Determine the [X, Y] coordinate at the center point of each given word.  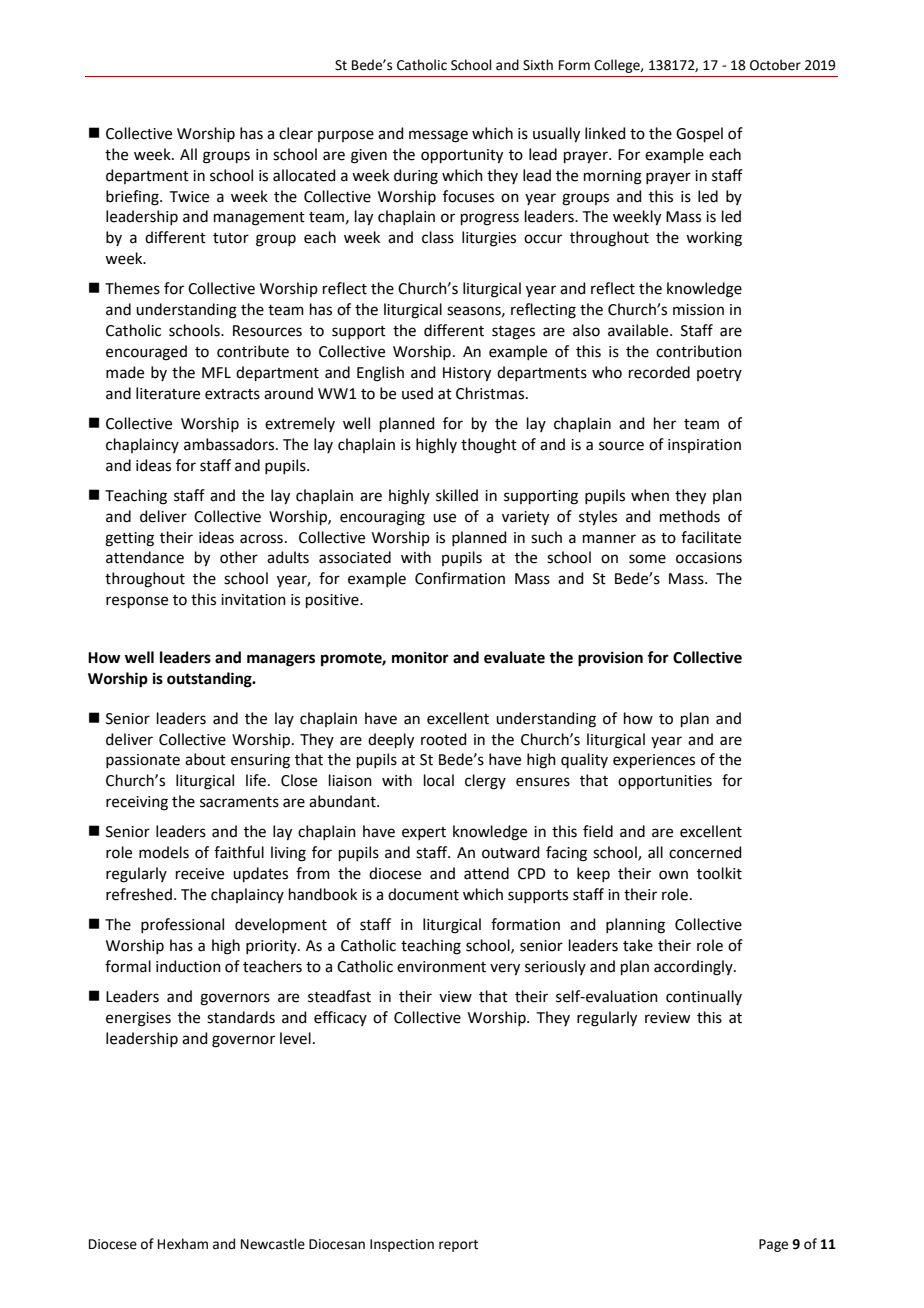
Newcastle [273, 1244]
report [458, 1246]
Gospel [699, 134]
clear [296, 133]
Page [773, 1245]
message [438, 136]
